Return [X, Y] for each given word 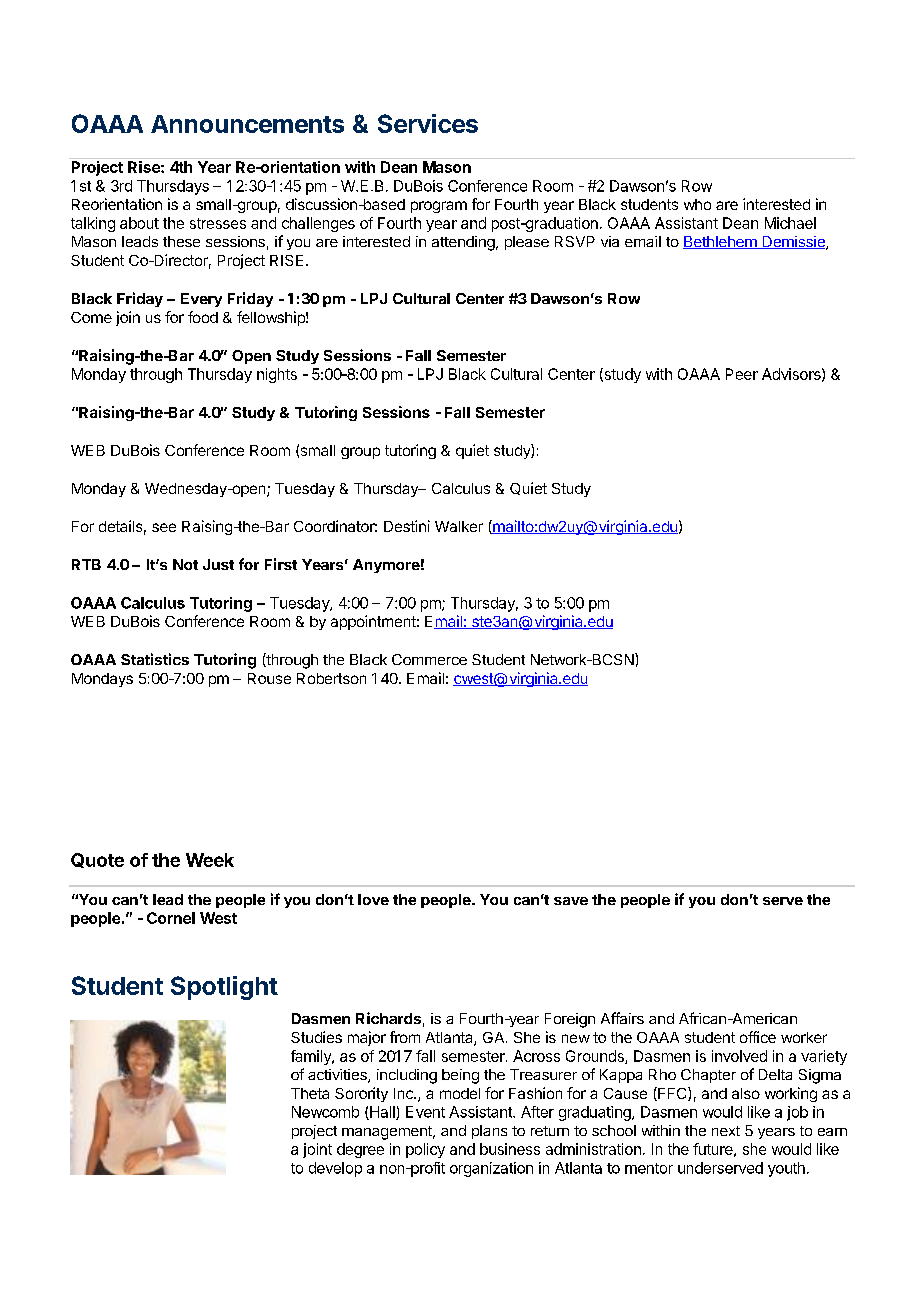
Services [428, 123]
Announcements [247, 124]
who [697, 204]
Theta [310, 1093]
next [726, 1131]
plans [489, 1132]
